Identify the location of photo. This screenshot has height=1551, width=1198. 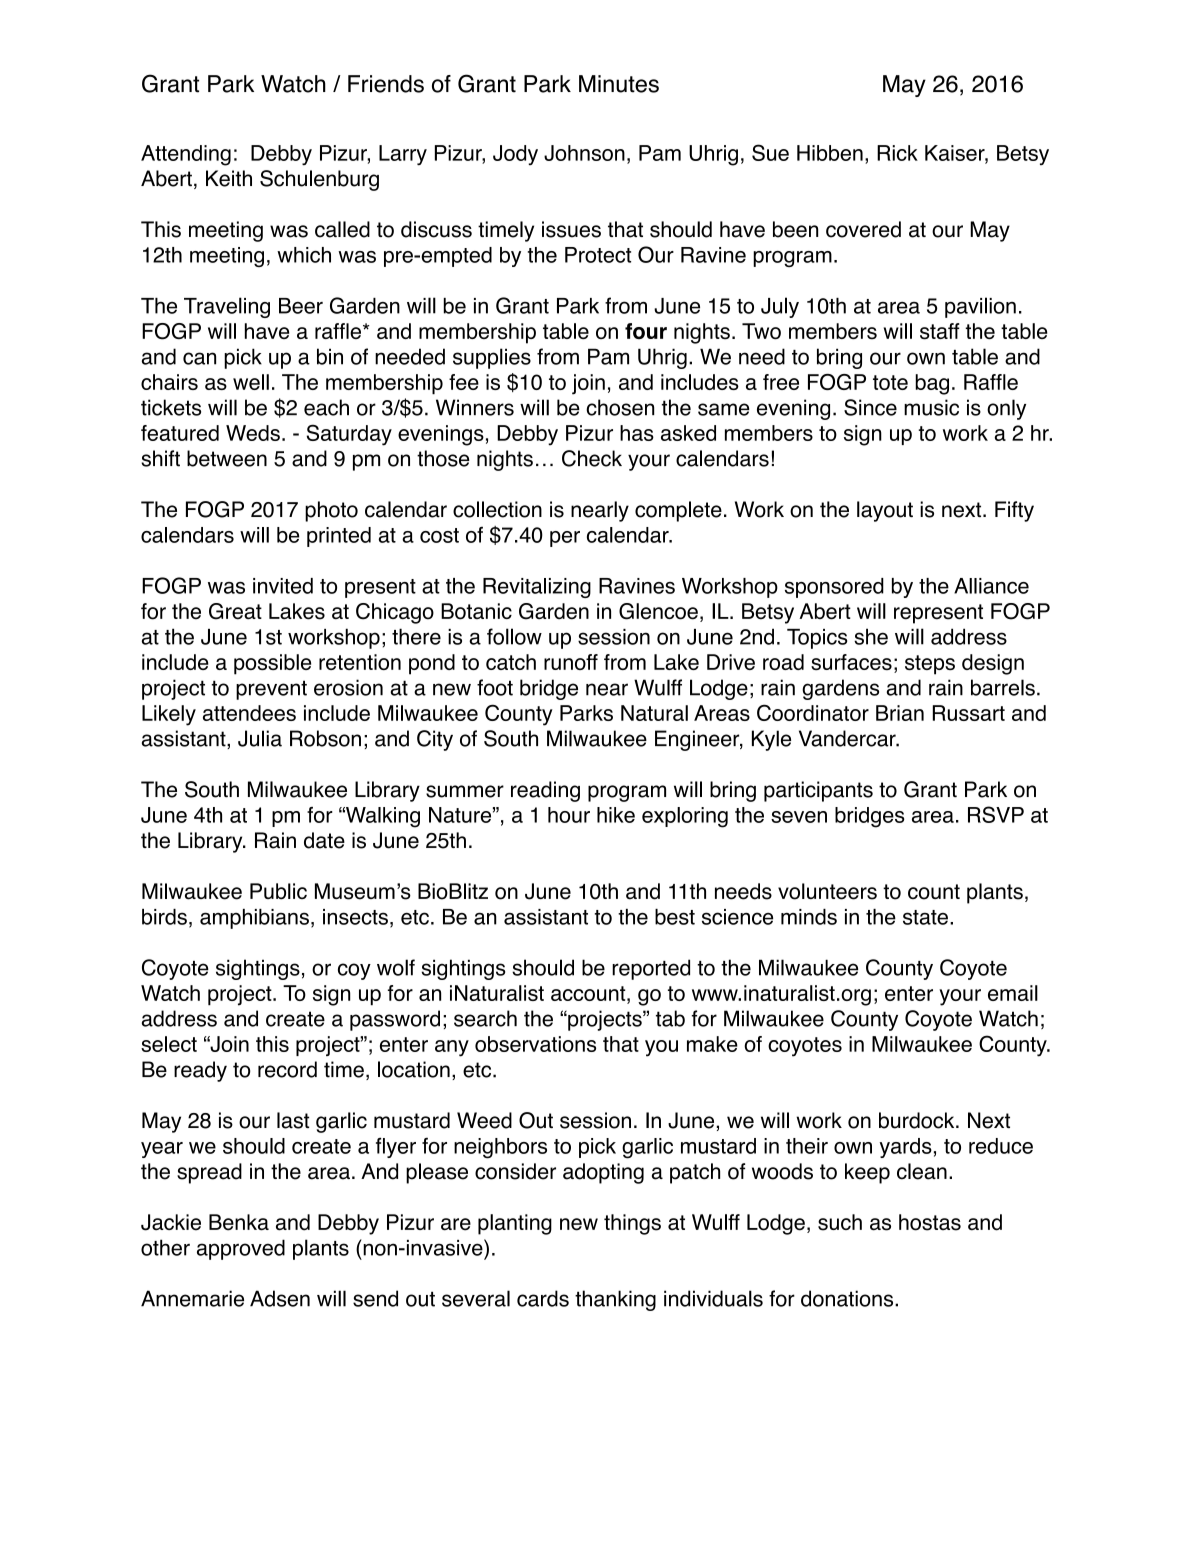
(331, 511).
